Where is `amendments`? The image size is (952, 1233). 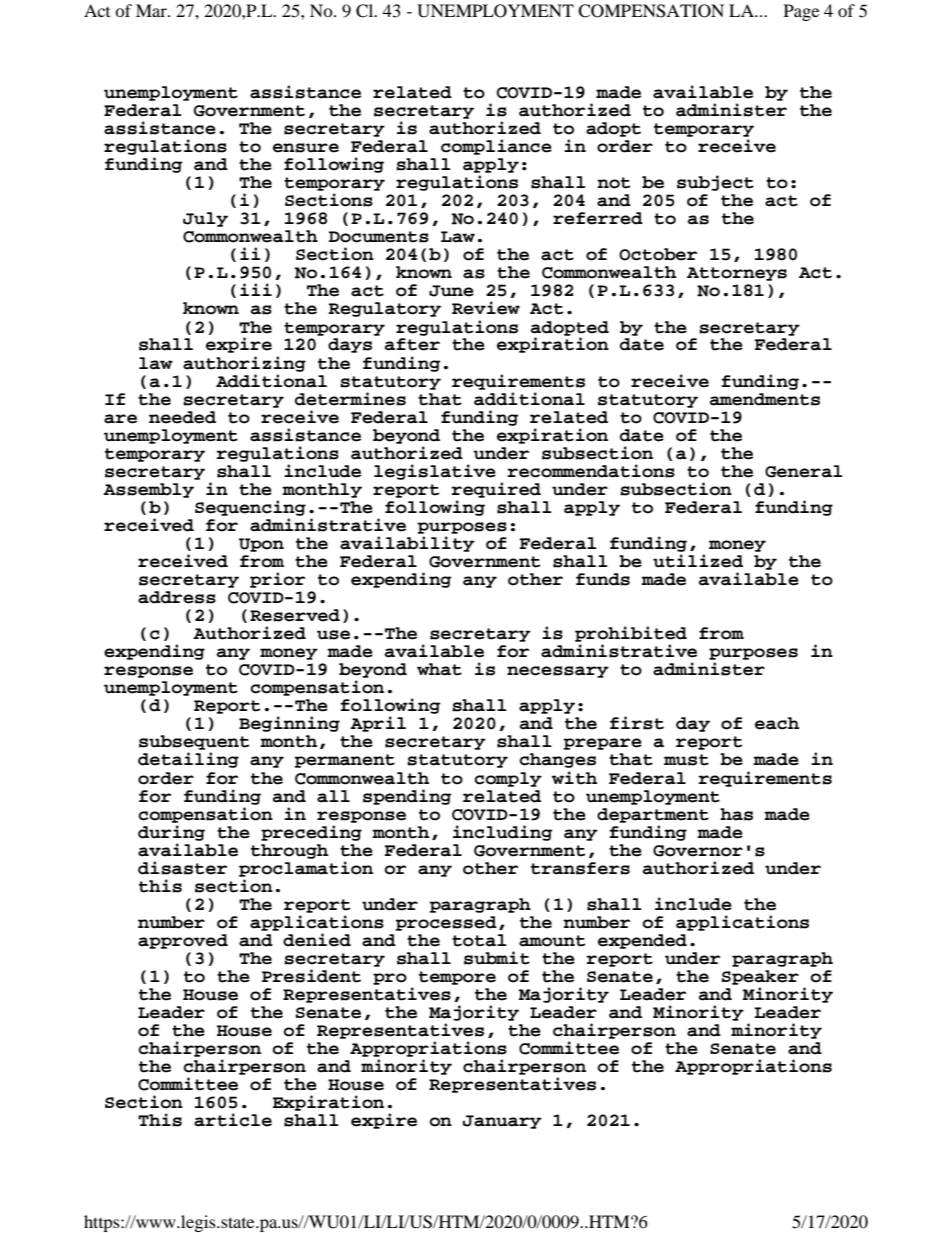
amendments is located at coordinates (765, 399).
